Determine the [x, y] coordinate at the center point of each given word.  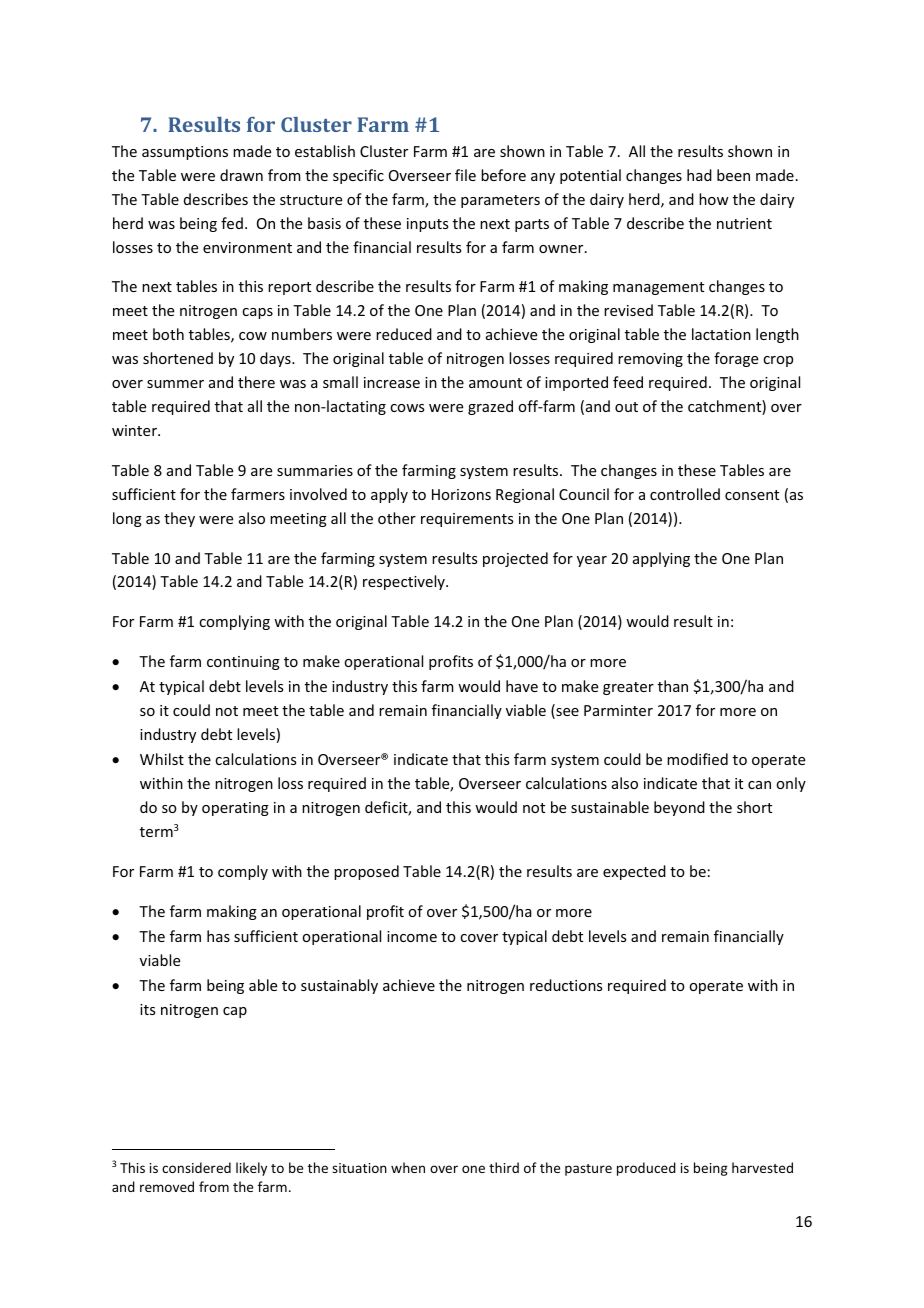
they [179, 519]
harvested [762, 1167]
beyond [679, 808]
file [465, 175]
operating [235, 809]
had [699, 175]
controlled [685, 494]
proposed [366, 872]
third [504, 1167]
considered [196, 1167]
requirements [467, 520]
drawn [241, 175]
